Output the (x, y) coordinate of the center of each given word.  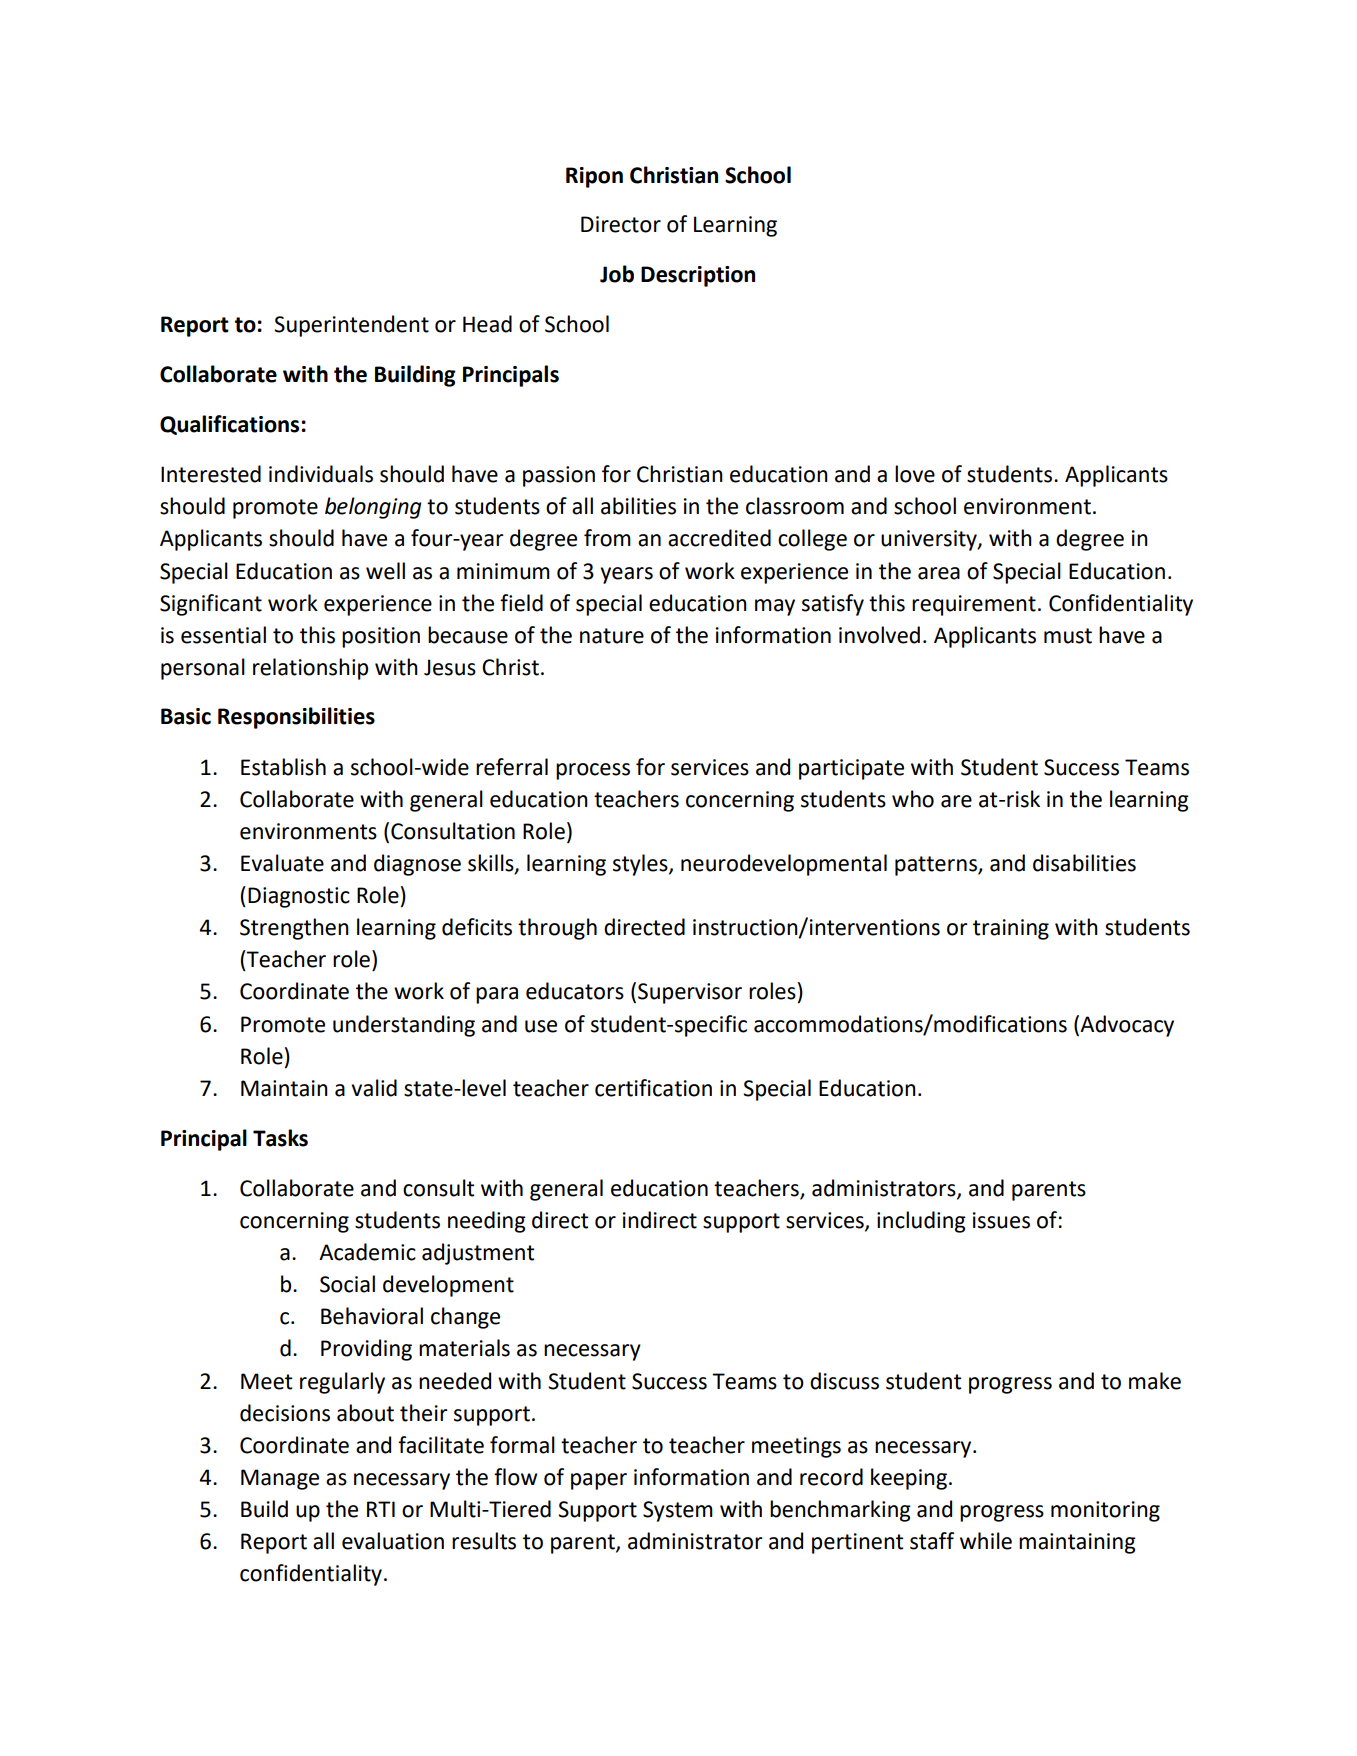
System (678, 1511)
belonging (373, 508)
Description (698, 276)
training (1011, 929)
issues (1001, 1220)
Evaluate (282, 863)
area (939, 573)
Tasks (280, 1138)
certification (653, 1088)
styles (641, 865)
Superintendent (351, 326)
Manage (280, 1479)
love (915, 474)
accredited (719, 538)
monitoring (1105, 1511)
